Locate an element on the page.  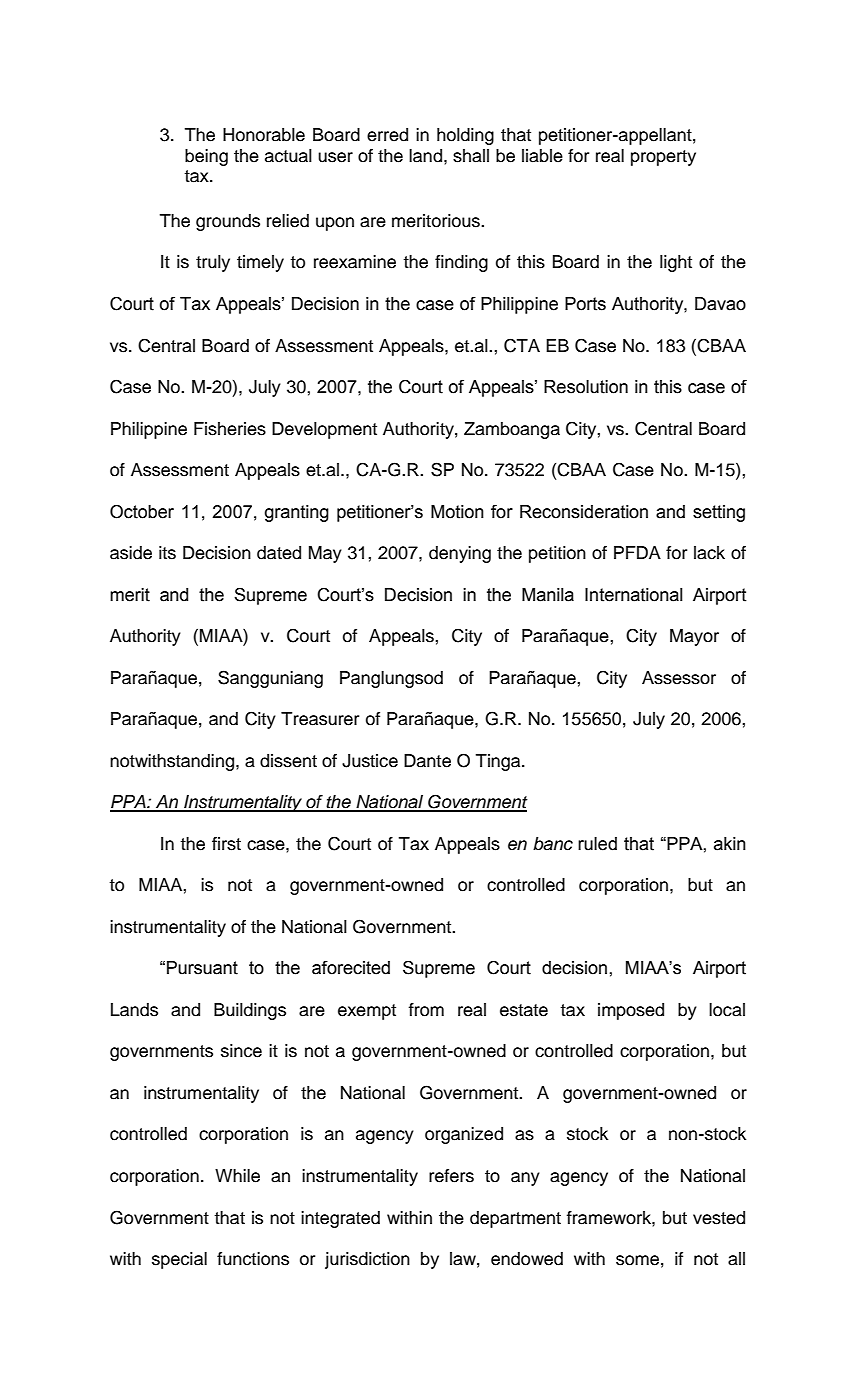
vested is located at coordinates (719, 1218).
